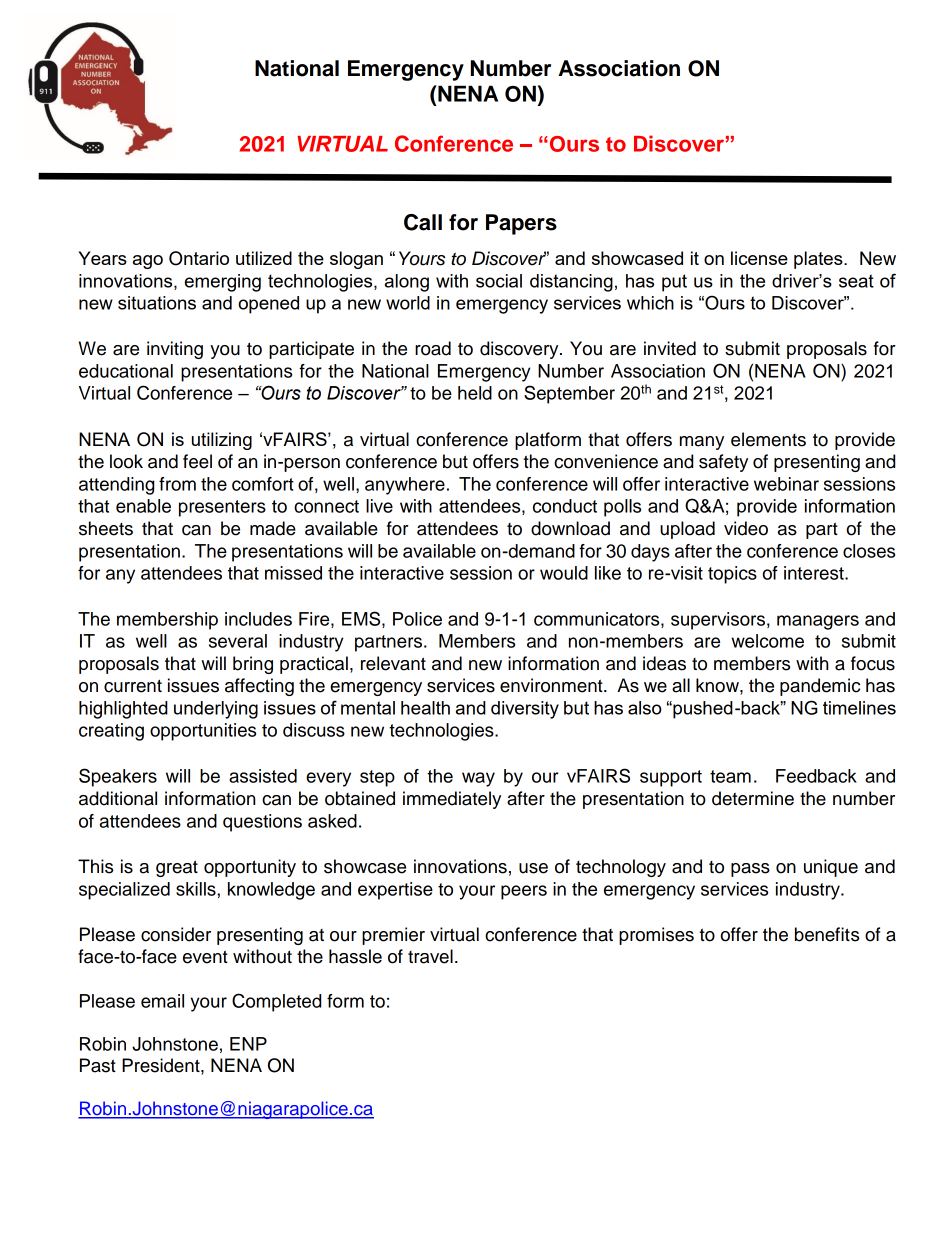 The width and height of the screenshot is (952, 1233). What do you see at coordinates (222, 508) in the screenshot?
I see `presenters` at bounding box center [222, 508].
